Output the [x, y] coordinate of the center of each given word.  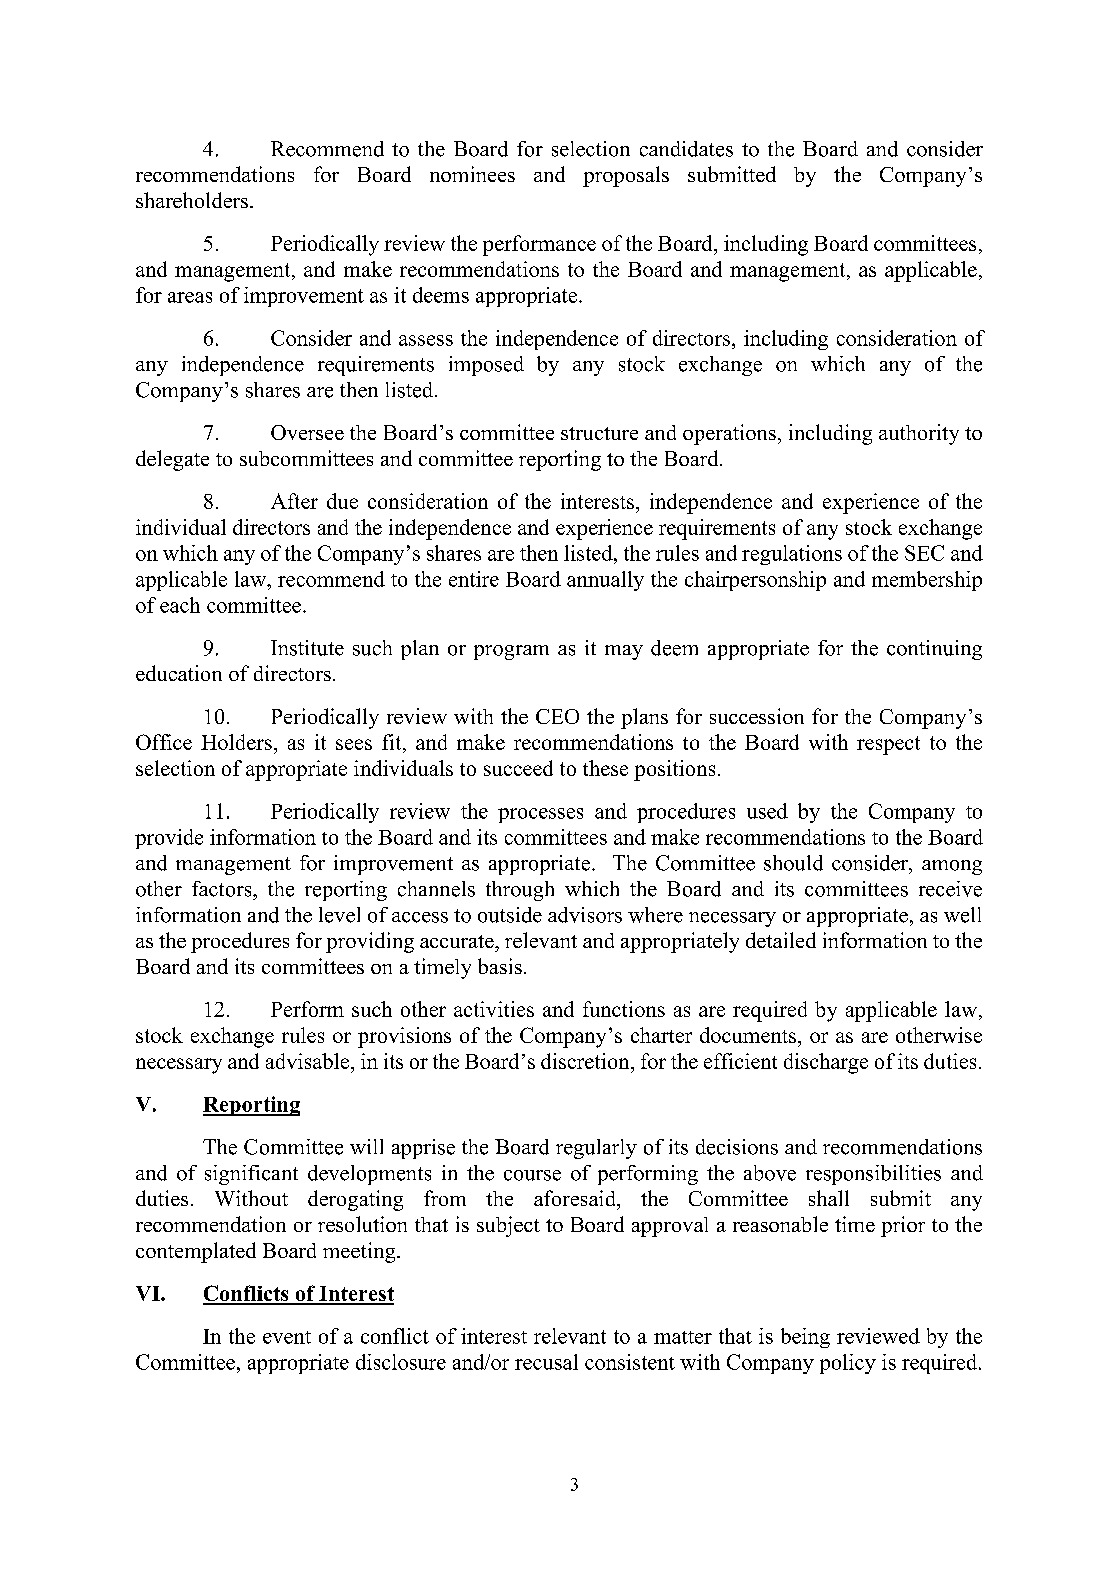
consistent [630, 1362]
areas [190, 297]
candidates [686, 149]
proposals [626, 176]
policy [848, 1364]
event [287, 1337]
